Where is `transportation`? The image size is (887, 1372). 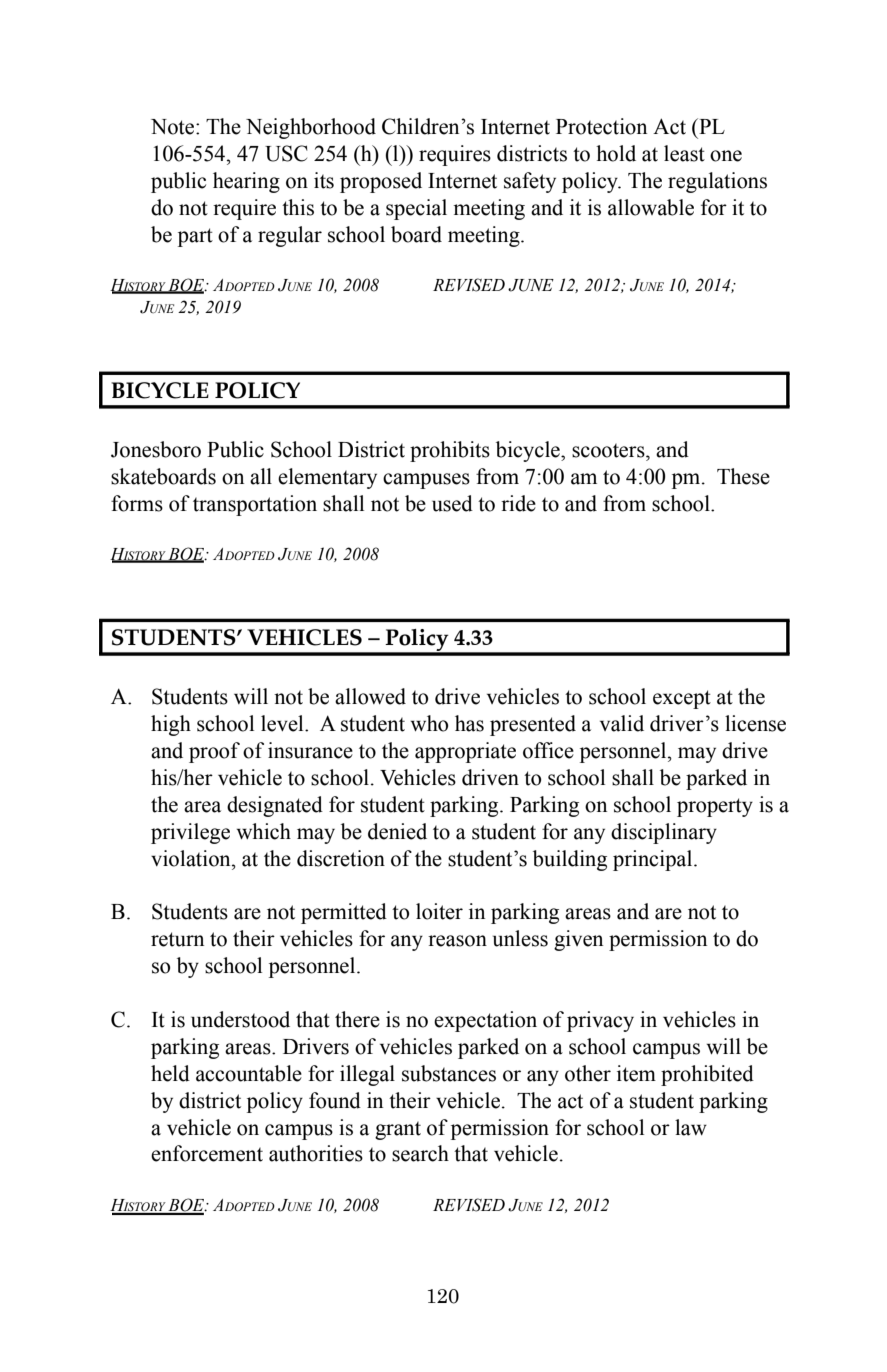
transportation is located at coordinates (255, 505).
